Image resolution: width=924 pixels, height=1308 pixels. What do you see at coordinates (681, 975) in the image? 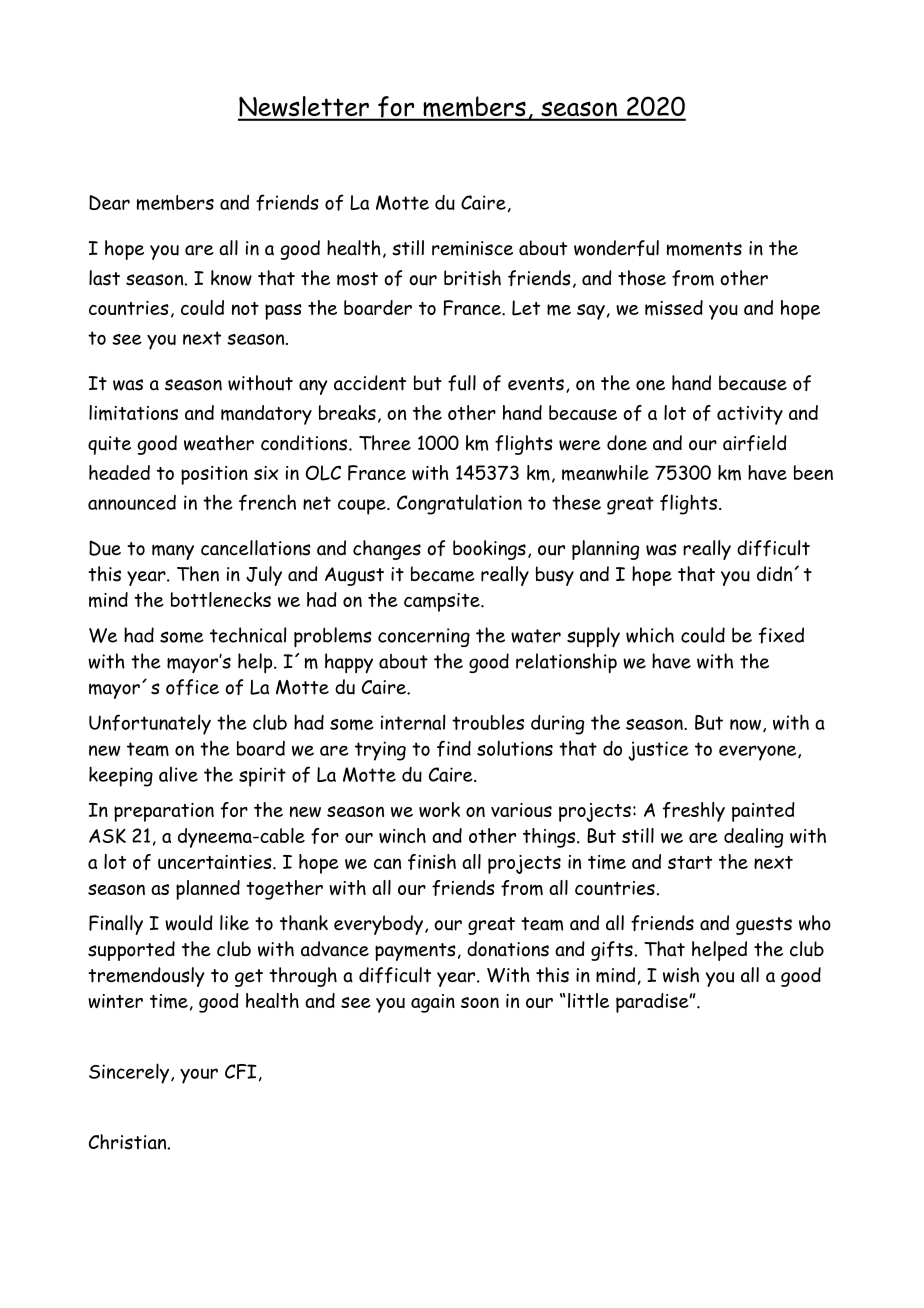
I see `wish` at bounding box center [681, 975].
